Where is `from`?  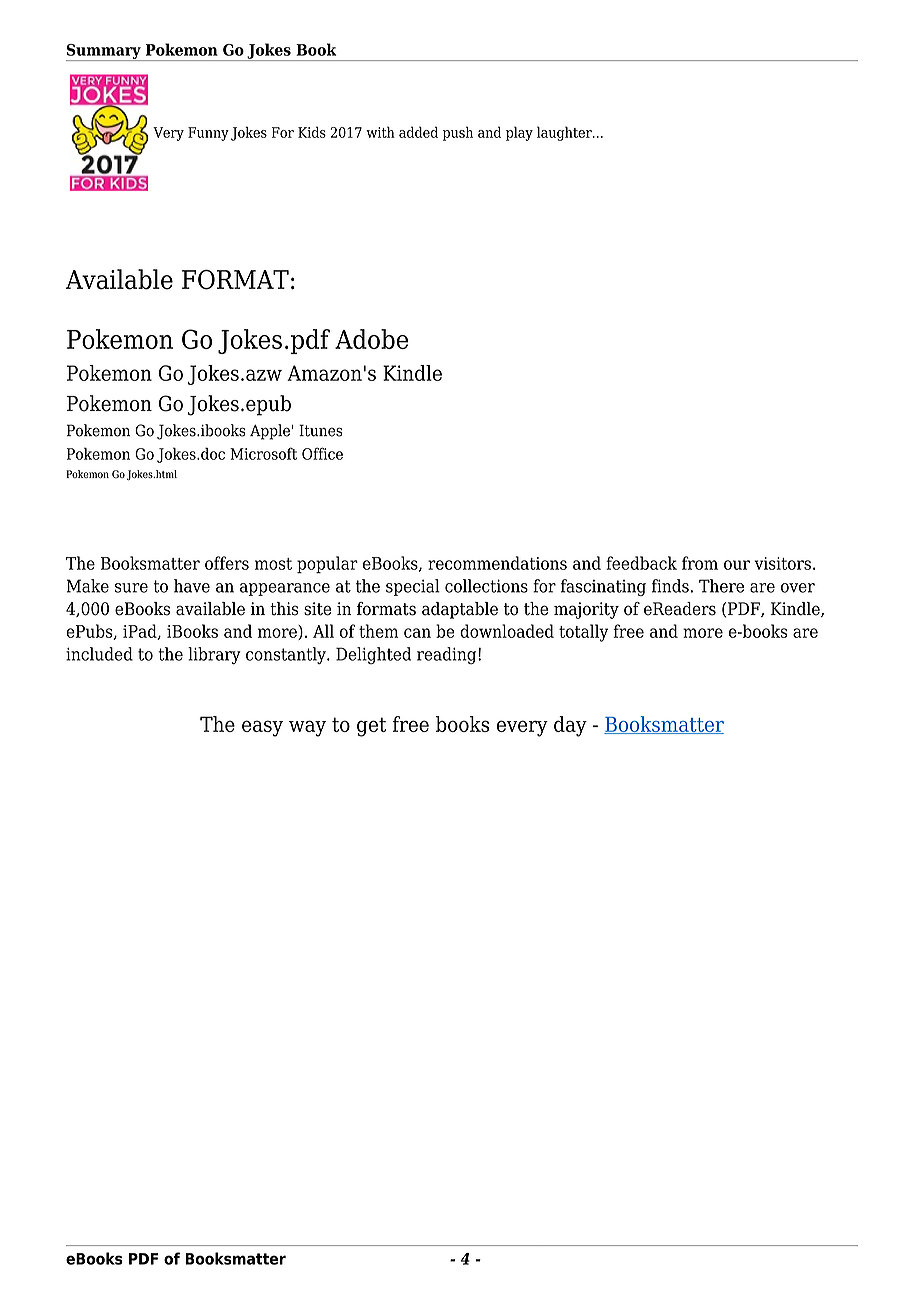
from is located at coordinates (700, 563).
